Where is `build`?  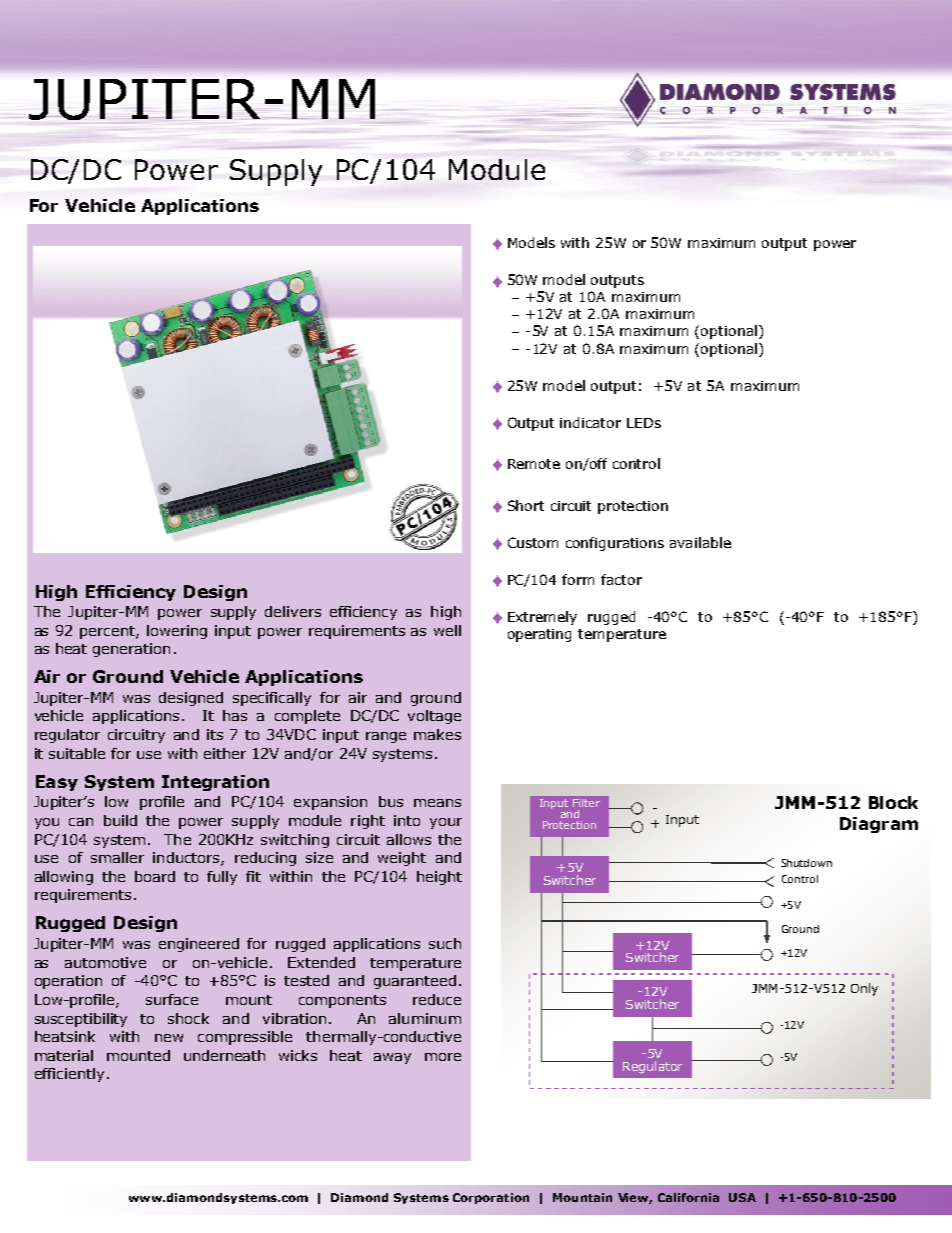
build is located at coordinates (120, 820).
